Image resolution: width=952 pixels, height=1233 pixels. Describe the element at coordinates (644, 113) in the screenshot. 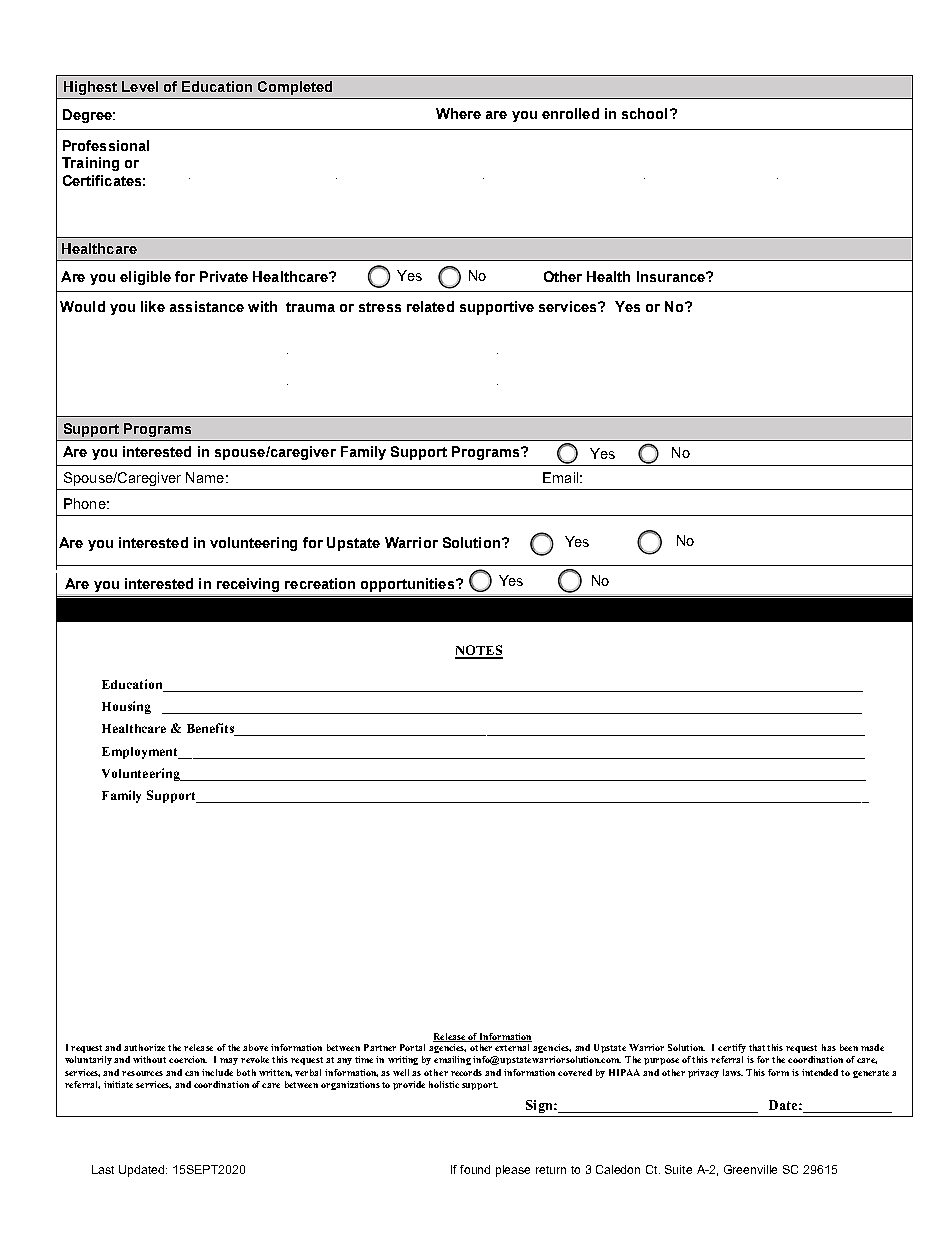

I see `school` at that location.
